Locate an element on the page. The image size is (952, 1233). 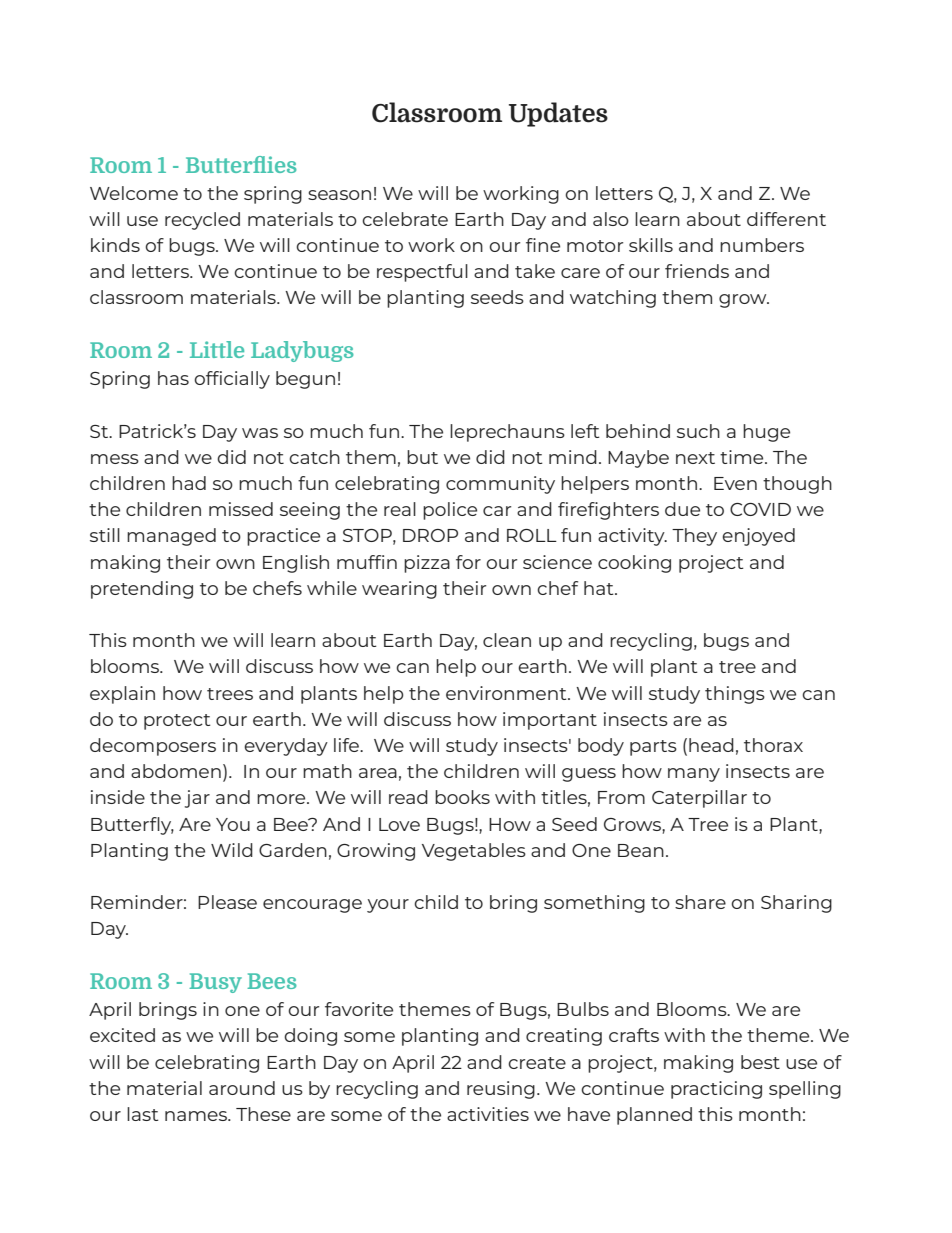
names is located at coordinates (197, 1116).
